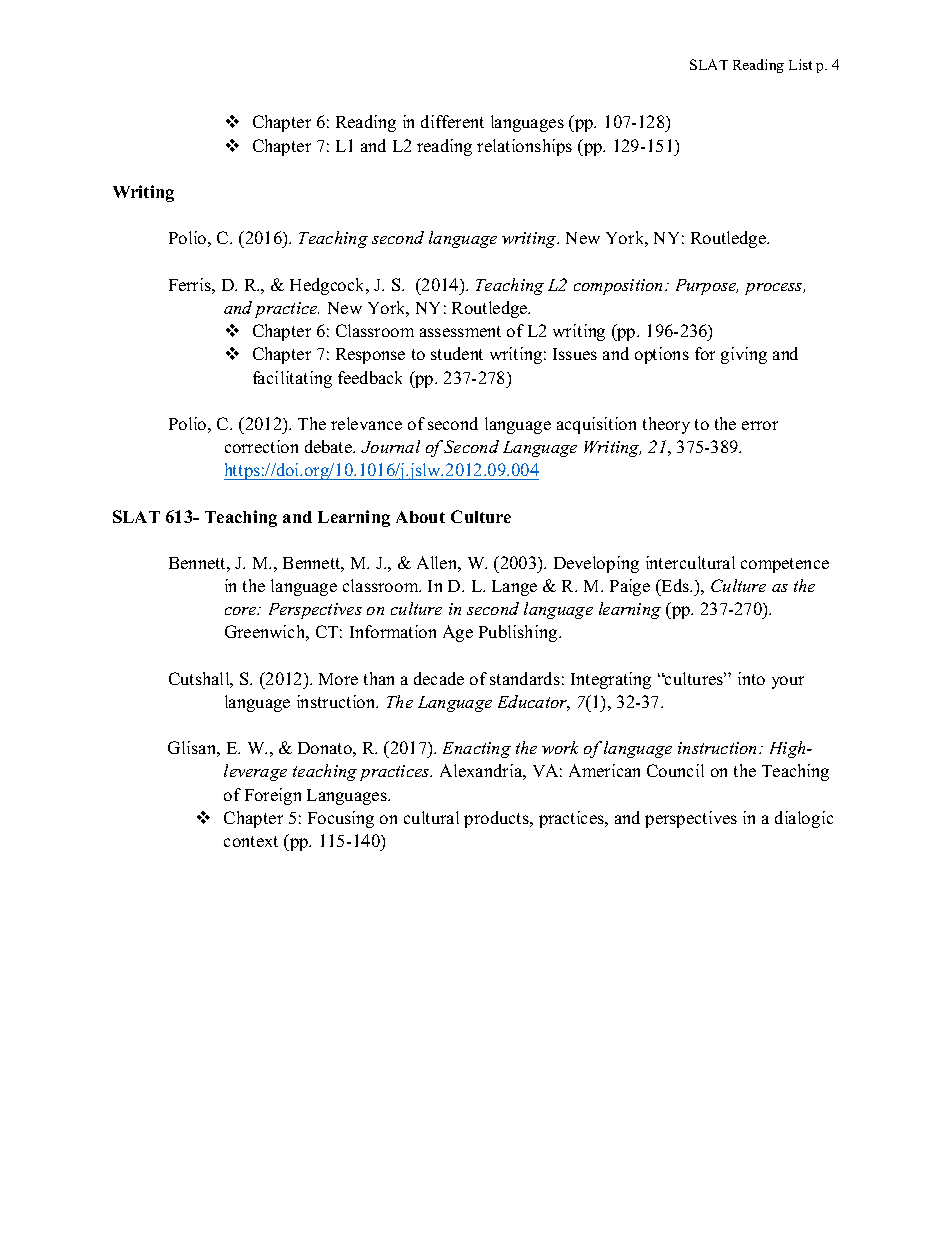 This document has width=952, height=1233. I want to click on facilitating, so click(292, 379).
